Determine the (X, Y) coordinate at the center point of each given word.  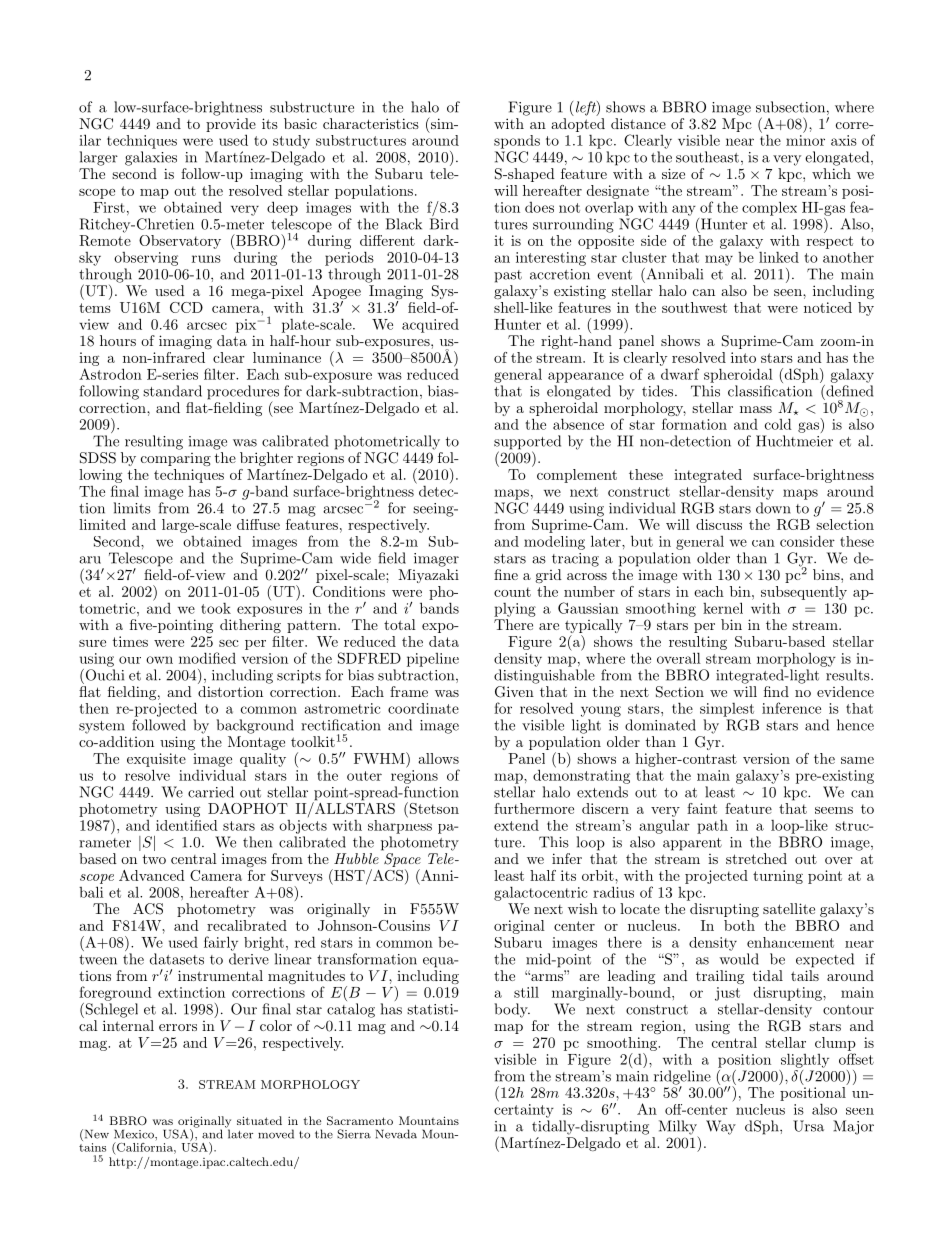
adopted (578, 125)
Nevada (396, 1134)
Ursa (808, 1126)
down (773, 508)
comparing (176, 459)
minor (805, 140)
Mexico (135, 1134)
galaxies (151, 158)
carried (211, 792)
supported (527, 443)
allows (438, 758)
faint (702, 808)
